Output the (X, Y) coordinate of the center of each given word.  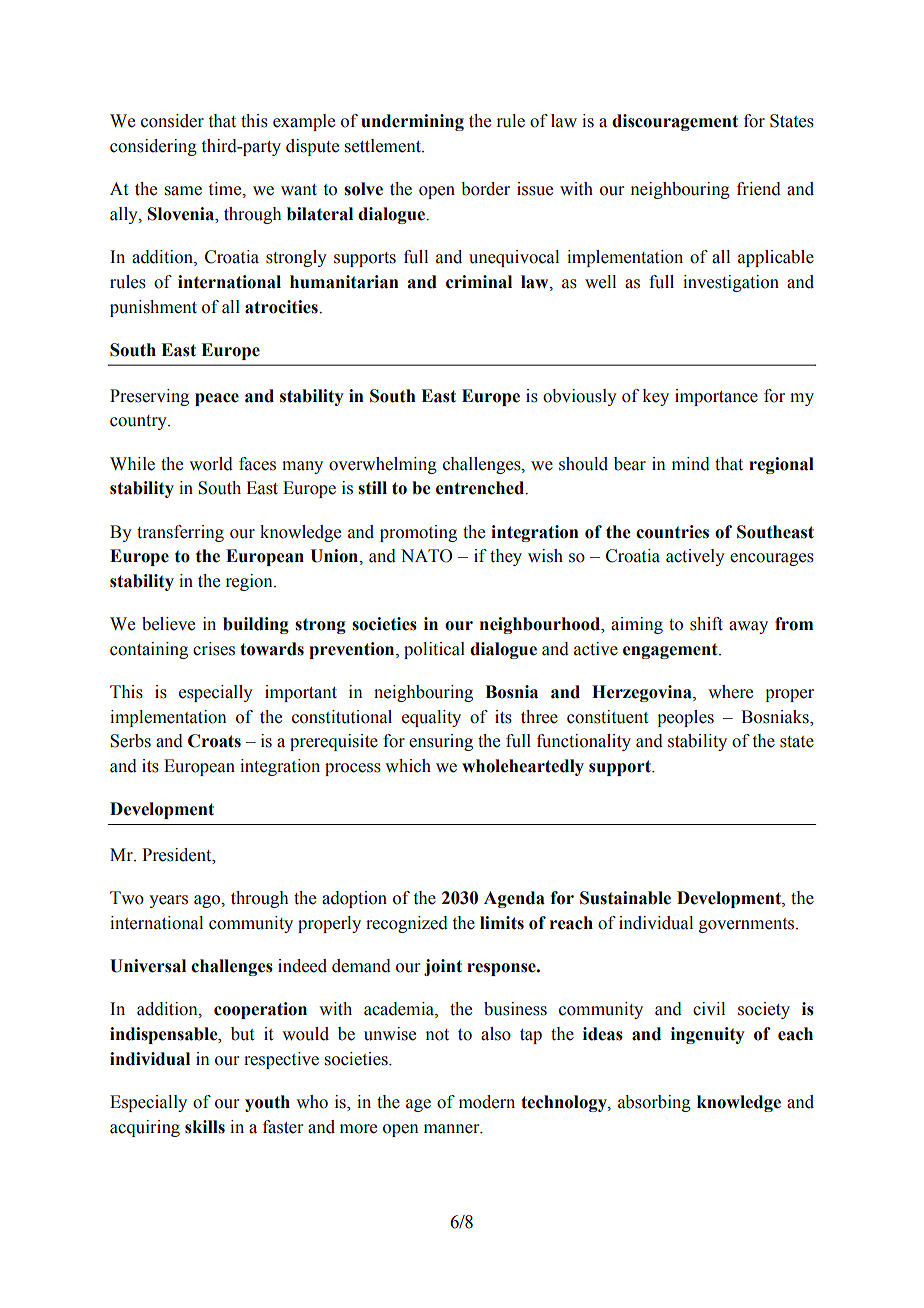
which (408, 766)
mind (691, 464)
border (485, 189)
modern (487, 1102)
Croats (214, 741)
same (183, 191)
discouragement (675, 122)
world (211, 464)
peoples (685, 718)
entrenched (481, 488)
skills (205, 1127)
